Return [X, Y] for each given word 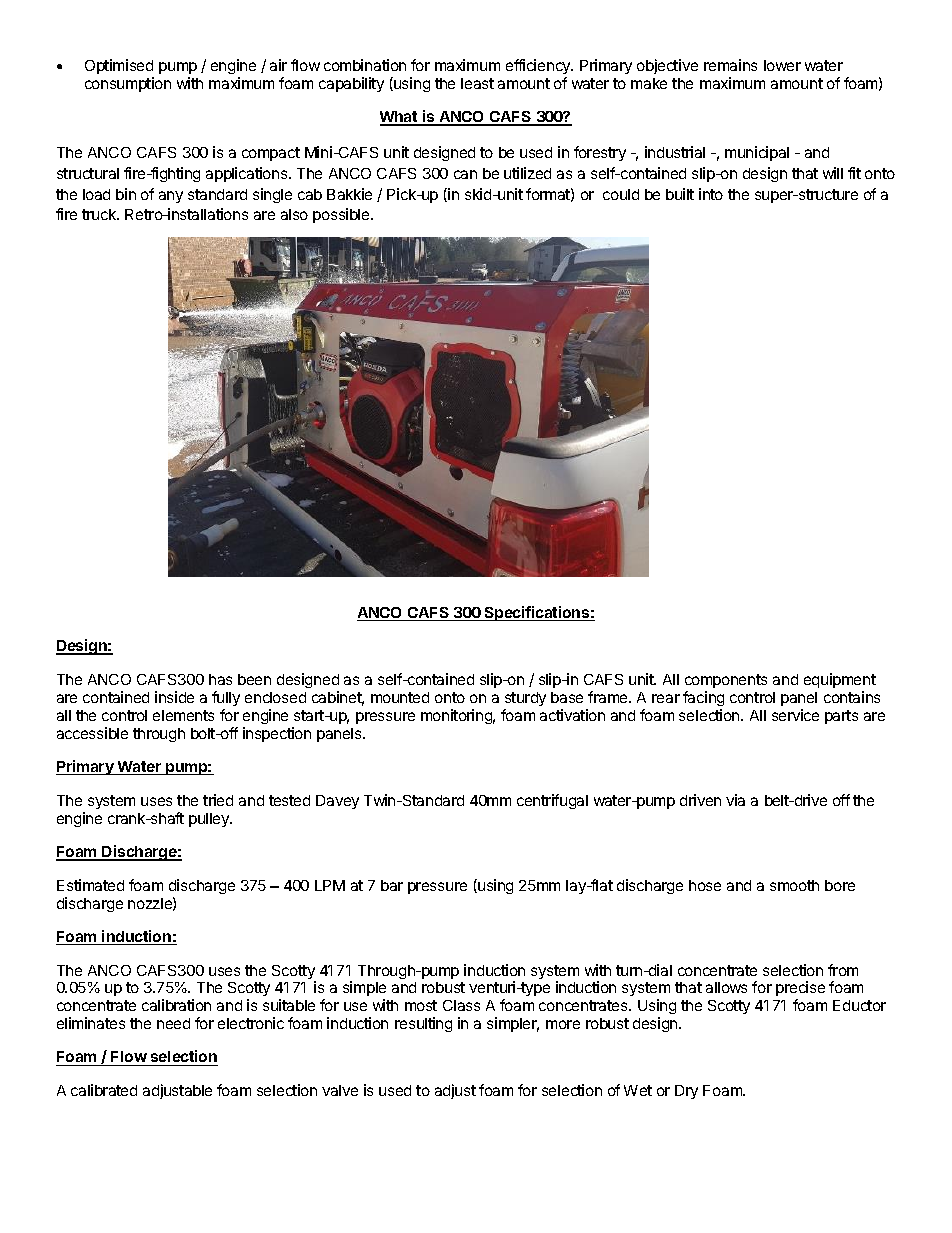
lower [782, 65]
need [173, 1023]
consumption [128, 84]
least [477, 83]
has [220, 679]
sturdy [525, 699]
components [726, 681]
